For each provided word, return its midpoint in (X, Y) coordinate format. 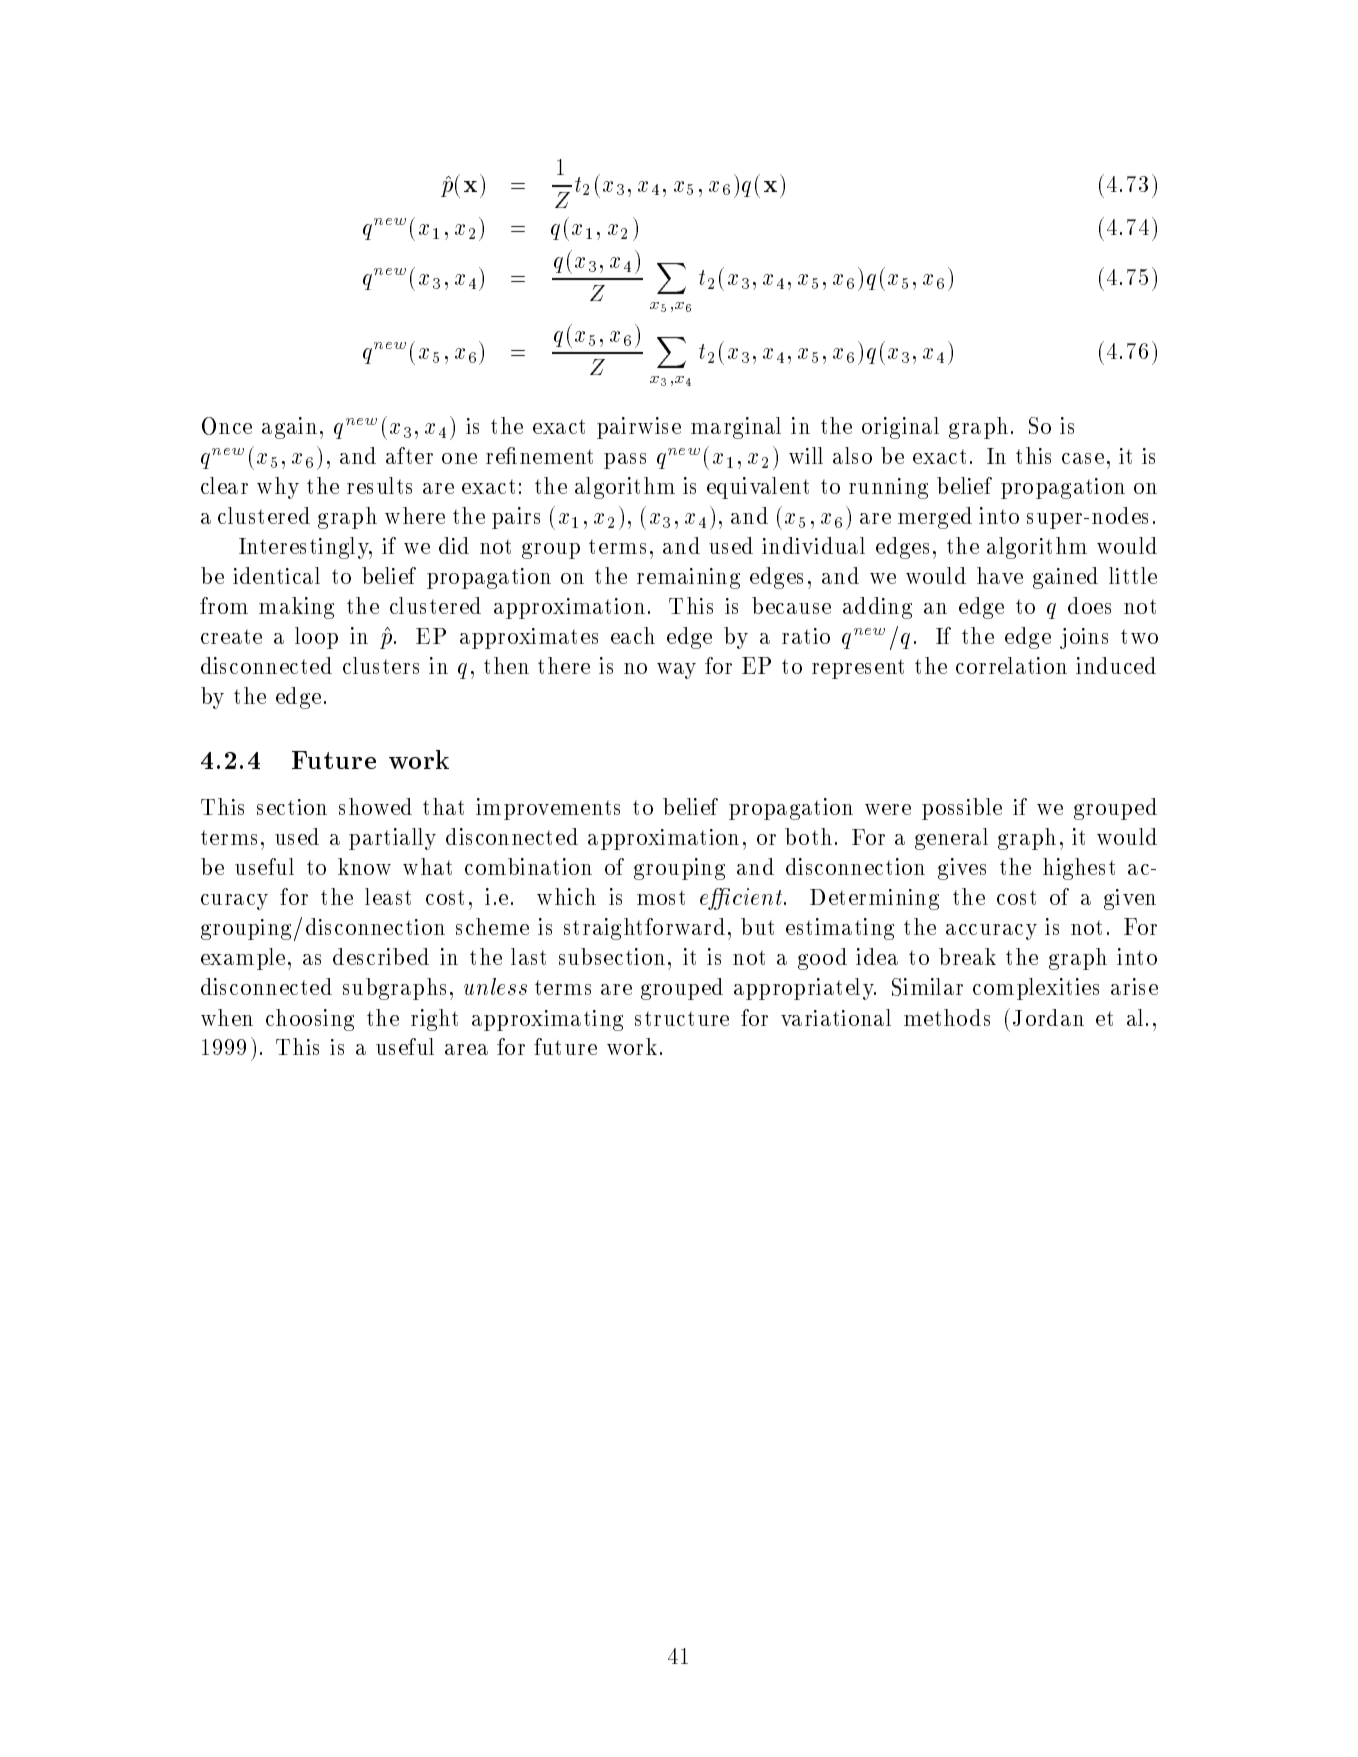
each (633, 635)
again (289, 428)
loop (316, 638)
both (808, 836)
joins (1084, 638)
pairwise (639, 428)
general (951, 839)
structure (682, 1018)
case (1083, 458)
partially (392, 839)
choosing (310, 1020)
